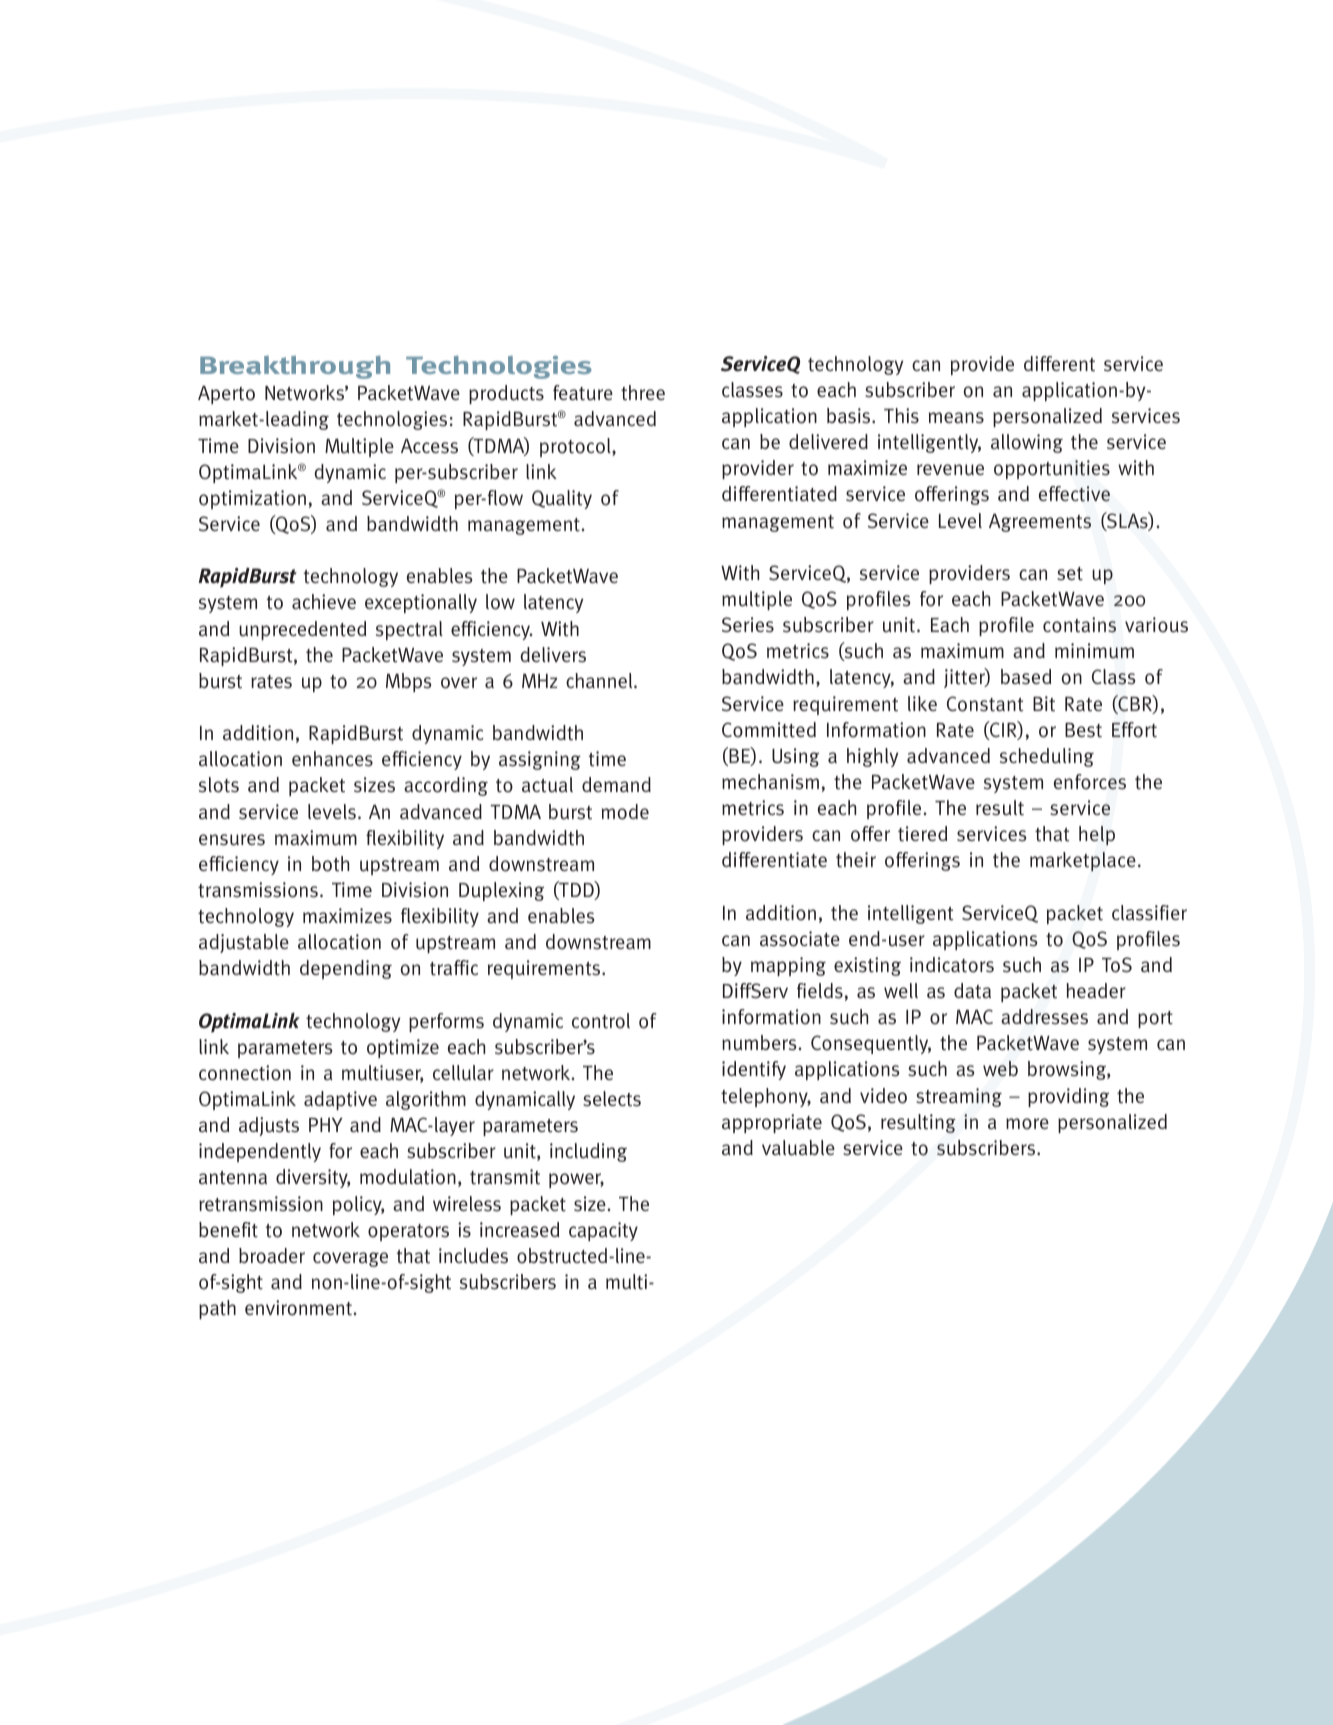 Image resolution: width=1333 pixels, height=1725 pixels. I want to click on based, so click(1026, 677).
